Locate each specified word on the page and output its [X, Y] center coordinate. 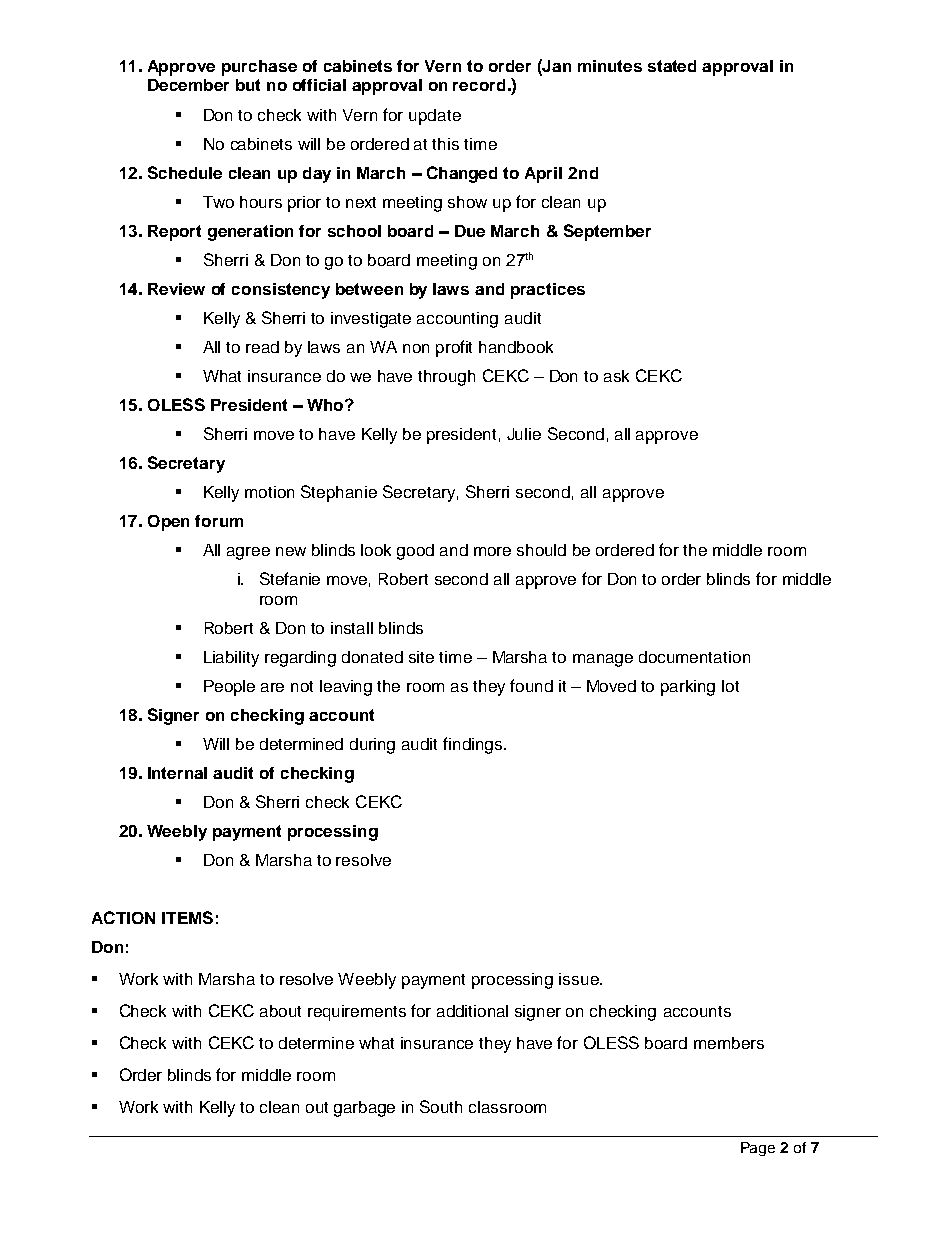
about [280, 1011]
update [435, 117]
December [188, 85]
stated [672, 66]
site [421, 657]
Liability [231, 659]
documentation [694, 657]
